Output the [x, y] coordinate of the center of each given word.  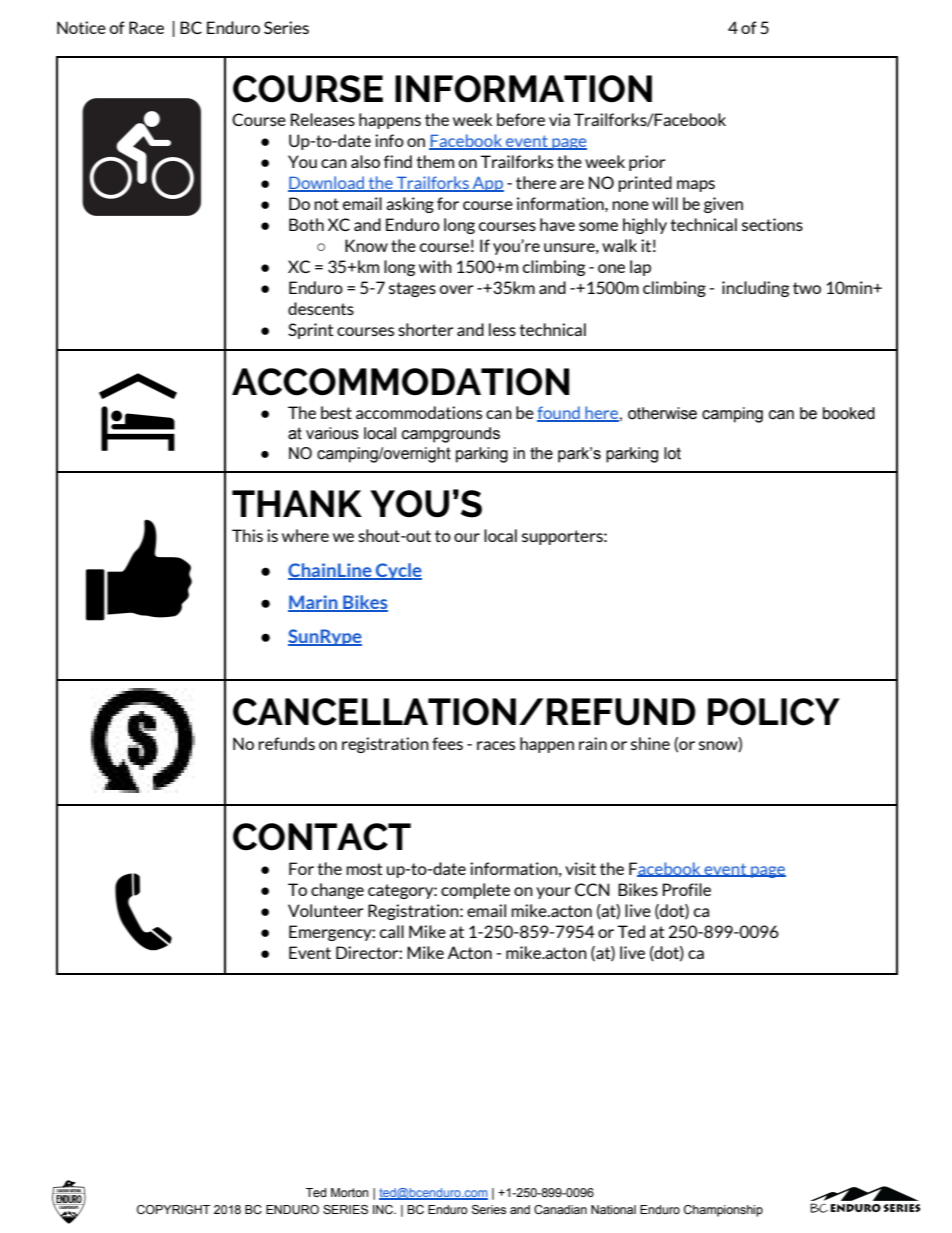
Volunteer [325, 910]
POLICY [774, 712]
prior [647, 163]
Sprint [310, 331]
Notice [81, 27]
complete [475, 891]
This [247, 535]
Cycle [398, 571]
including [755, 289]
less [502, 329]
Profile [687, 889]
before [521, 119]
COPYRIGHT [173, 1209]
